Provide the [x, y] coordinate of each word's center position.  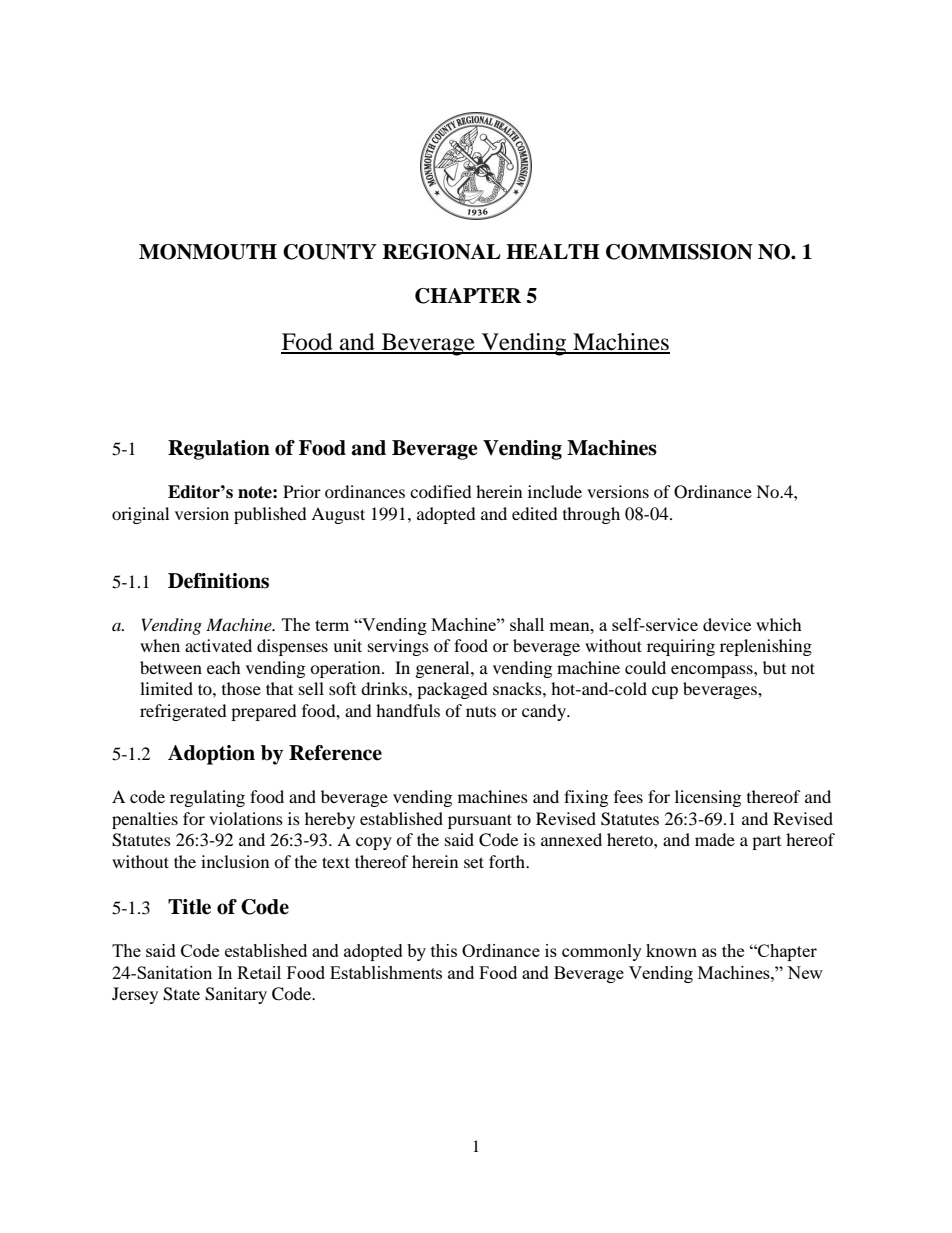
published [270, 515]
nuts [481, 712]
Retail [259, 972]
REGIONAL [442, 252]
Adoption [211, 755]
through [591, 515]
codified [441, 491]
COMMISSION [679, 252]
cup [665, 692]
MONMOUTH [208, 252]
